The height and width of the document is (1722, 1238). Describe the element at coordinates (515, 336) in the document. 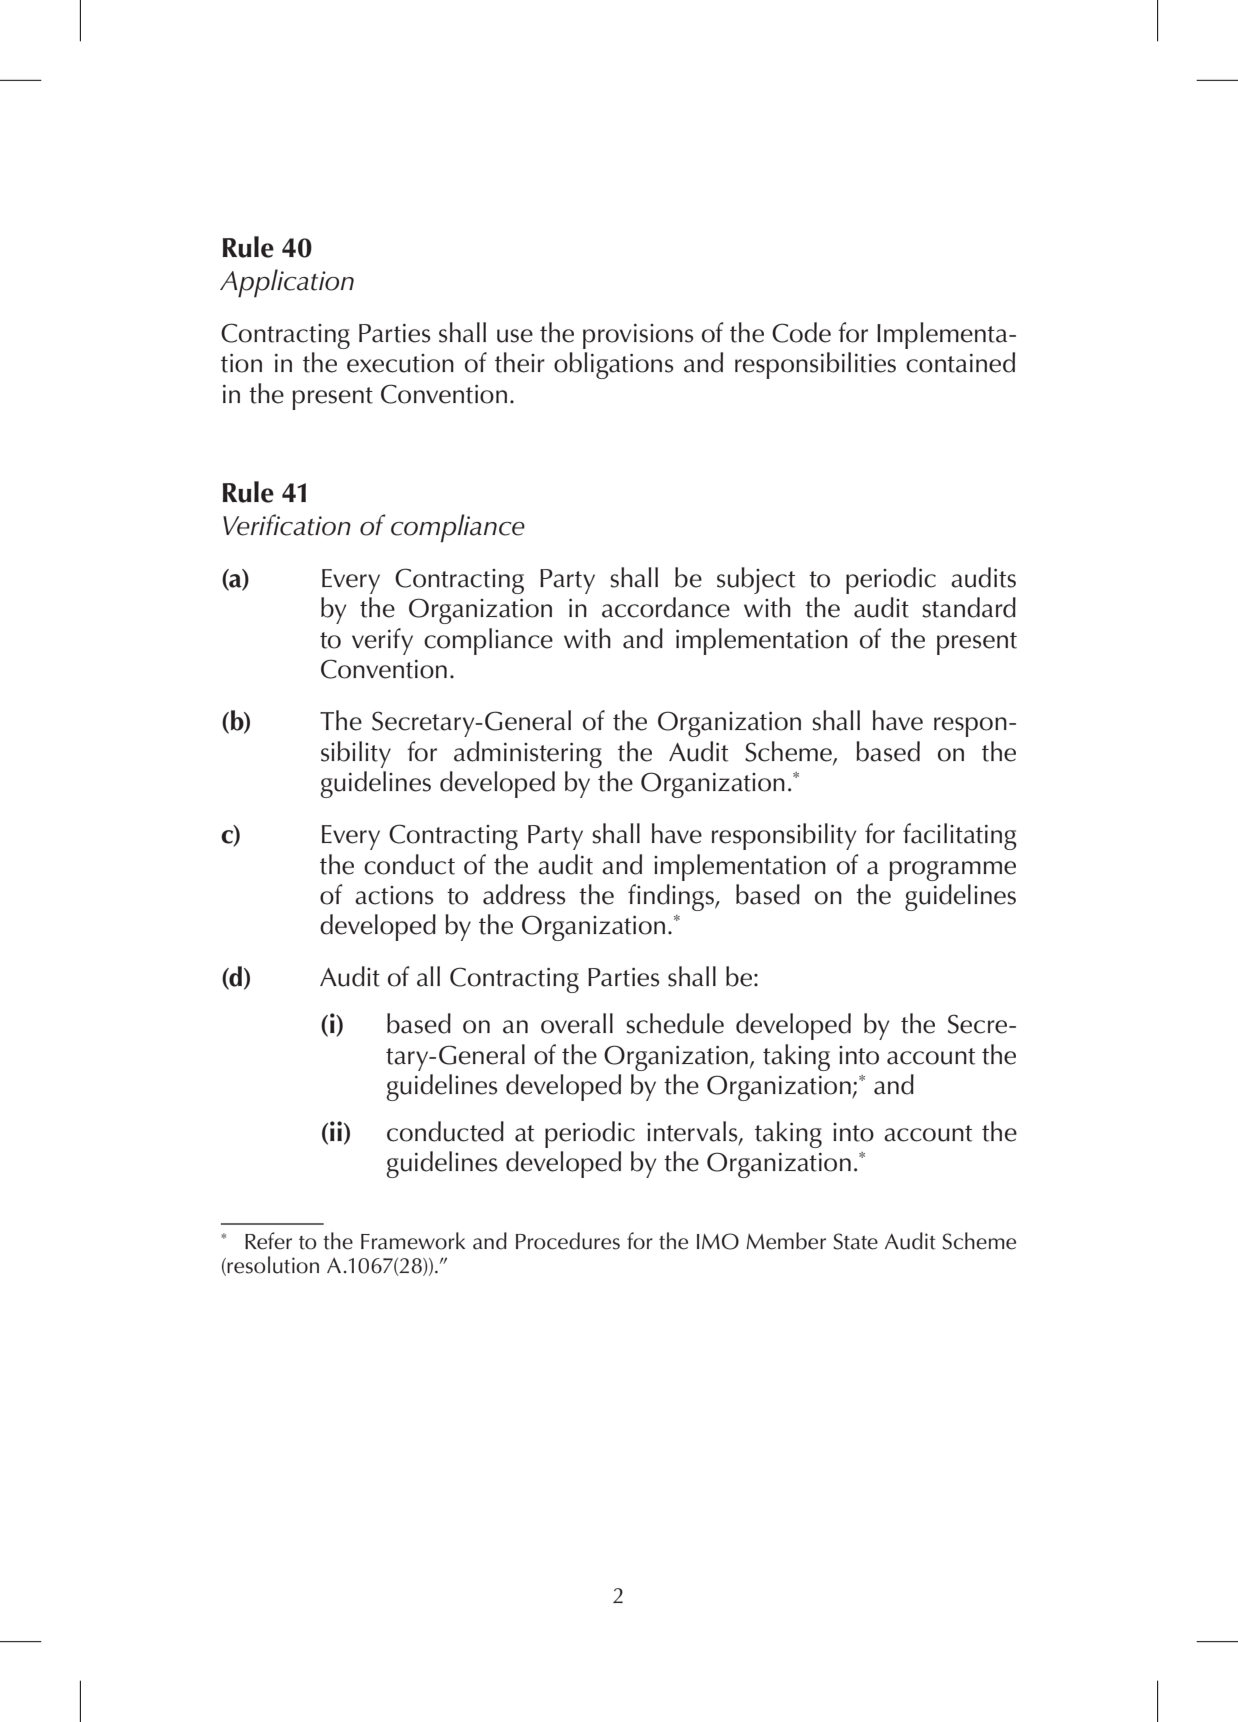

I see `use` at that location.
